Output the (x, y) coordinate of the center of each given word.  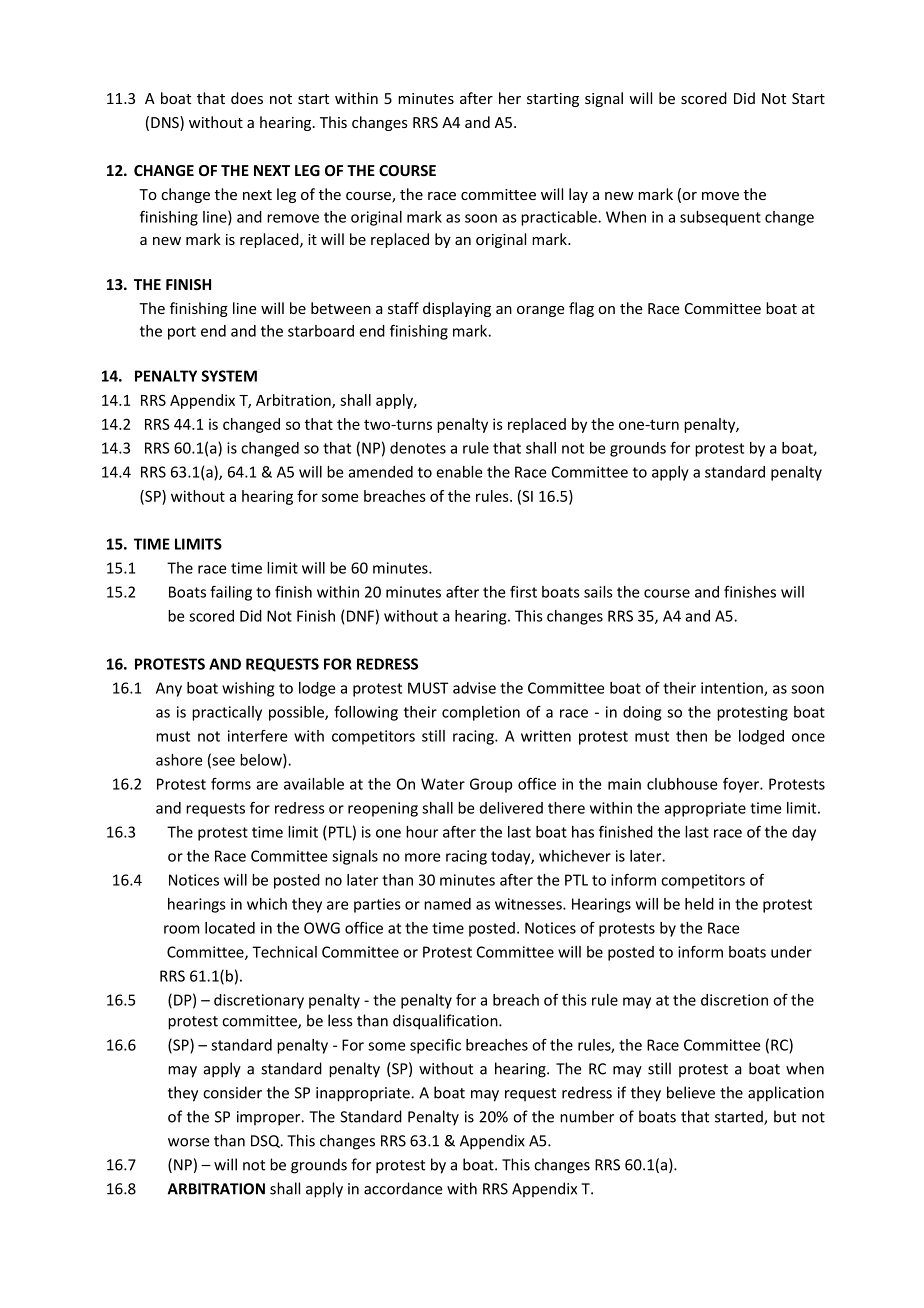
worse (189, 1142)
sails (598, 592)
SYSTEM (229, 376)
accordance (403, 1188)
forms (231, 784)
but (785, 1116)
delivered (511, 808)
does (247, 98)
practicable (560, 218)
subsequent (720, 218)
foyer (742, 785)
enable (459, 472)
